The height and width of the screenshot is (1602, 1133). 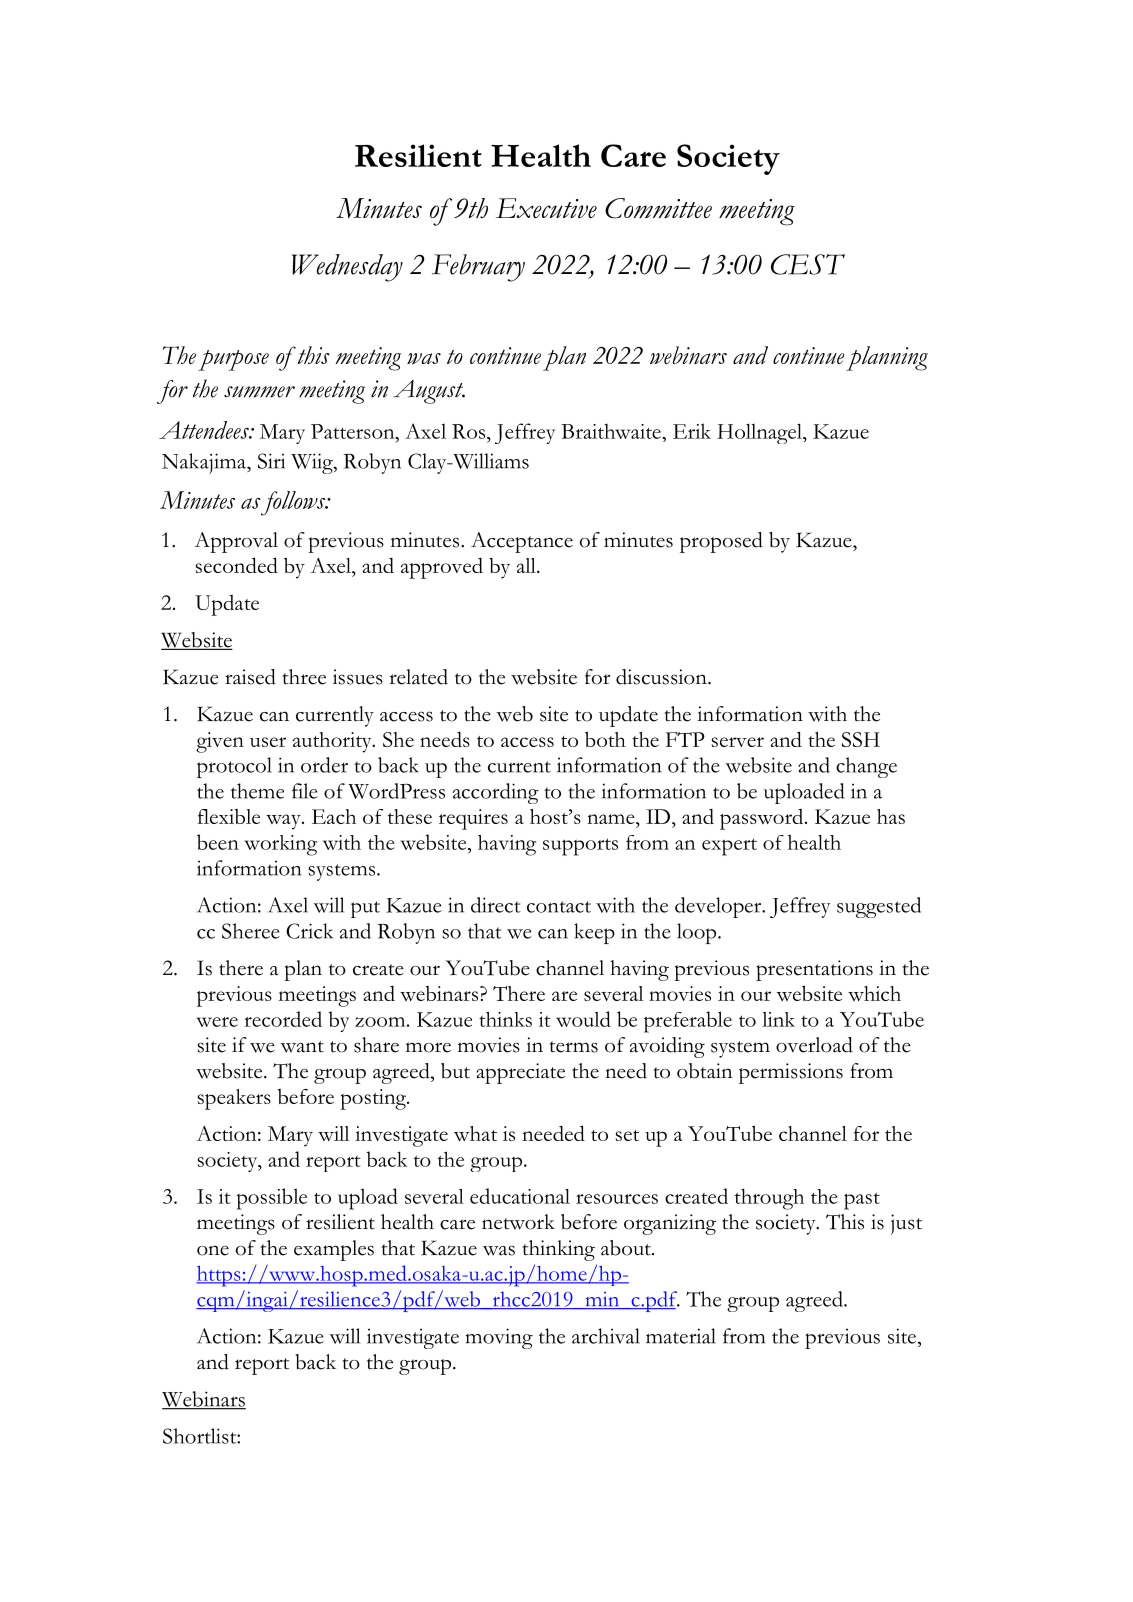 I want to click on permissions, so click(x=791, y=1073).
